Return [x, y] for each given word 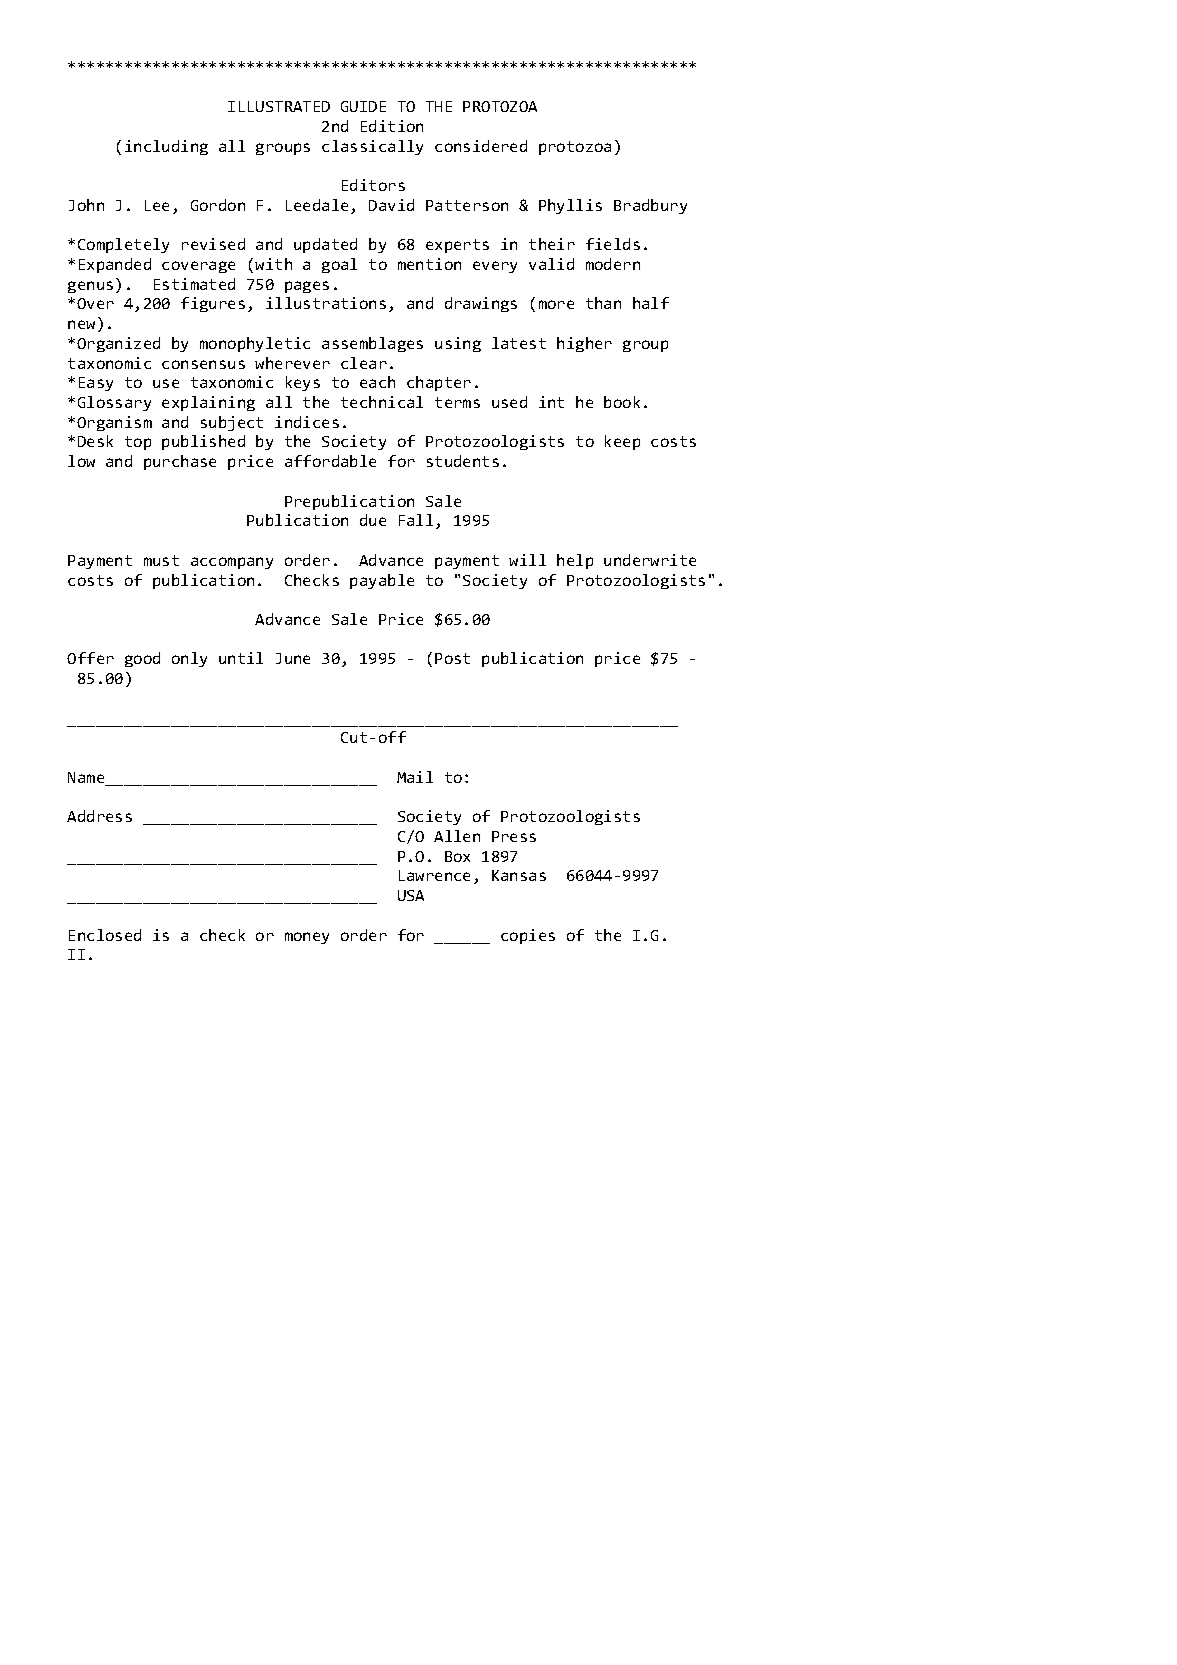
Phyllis [570, 206]
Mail [415, 777]
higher [584, 344]
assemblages [372, 344]
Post [452, 658]
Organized [118, 344]
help [575, 561]
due [373, 520]
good [142, 659]
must [161, 560]
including [166, 147]
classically [372, 147]
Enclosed [105, 935]
